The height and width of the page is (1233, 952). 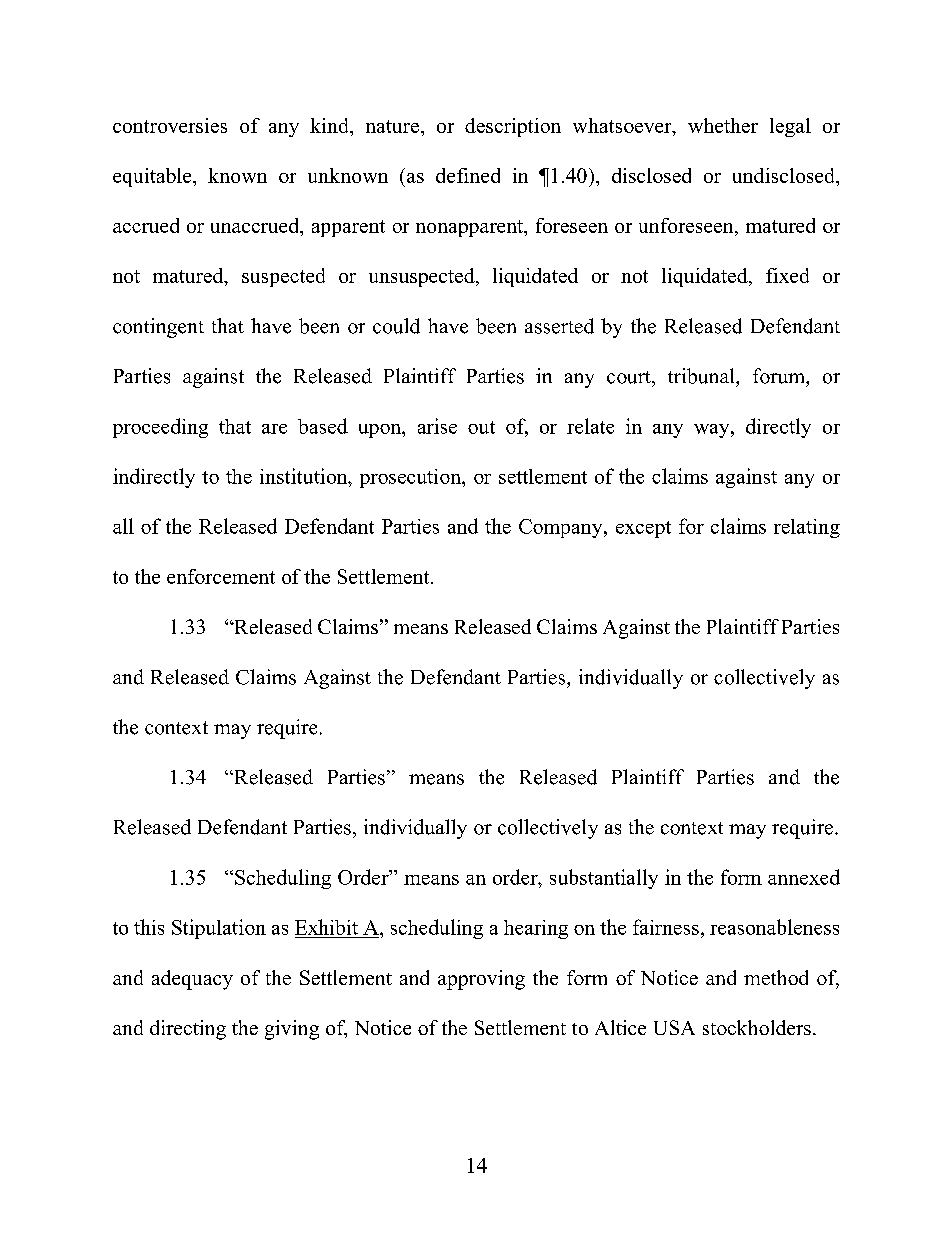 What do you see at coordinates (643, 529) in the page?
I see `except` at bounding box center [643, 529].
